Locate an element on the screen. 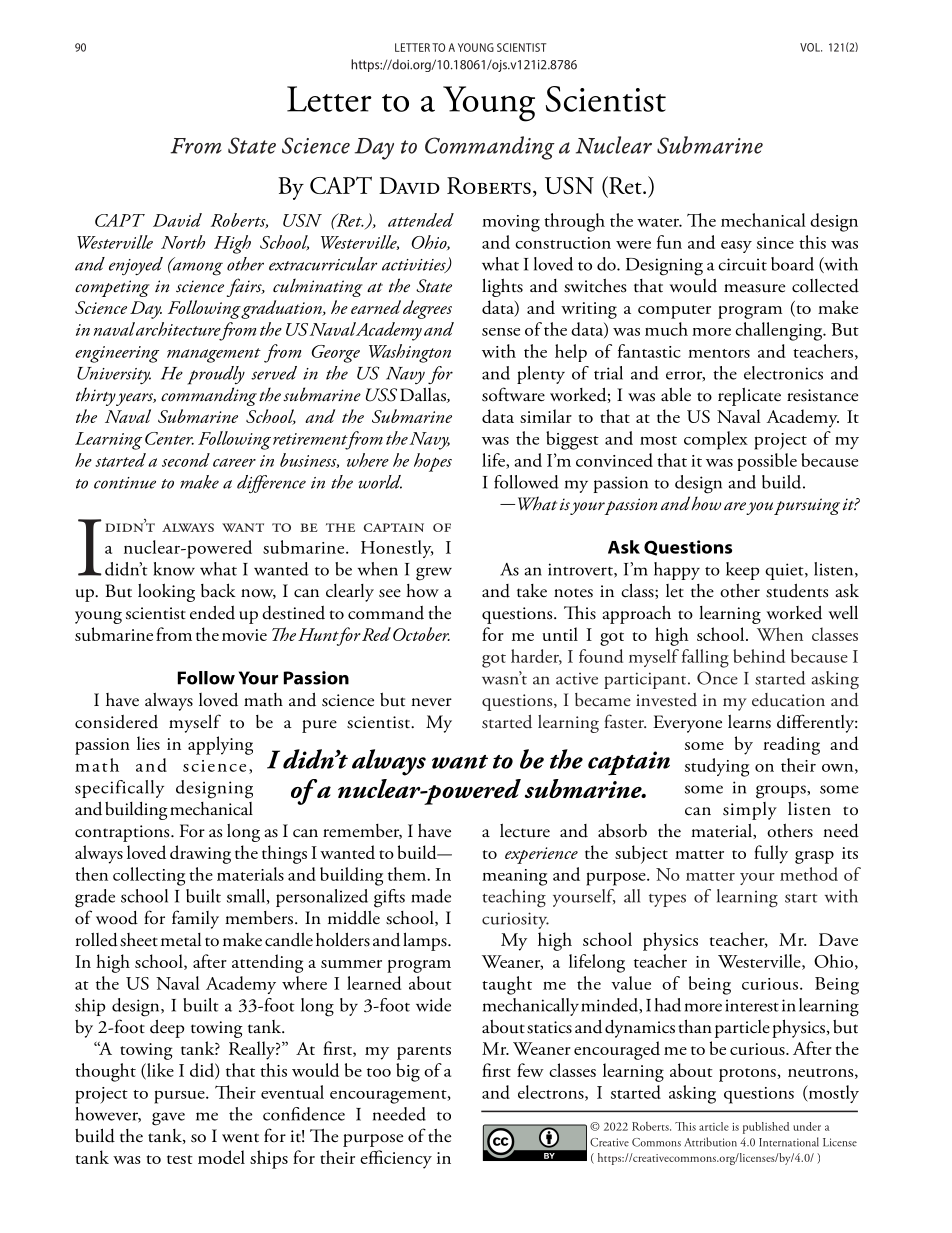  looking is located at coordinates (166, 592).
